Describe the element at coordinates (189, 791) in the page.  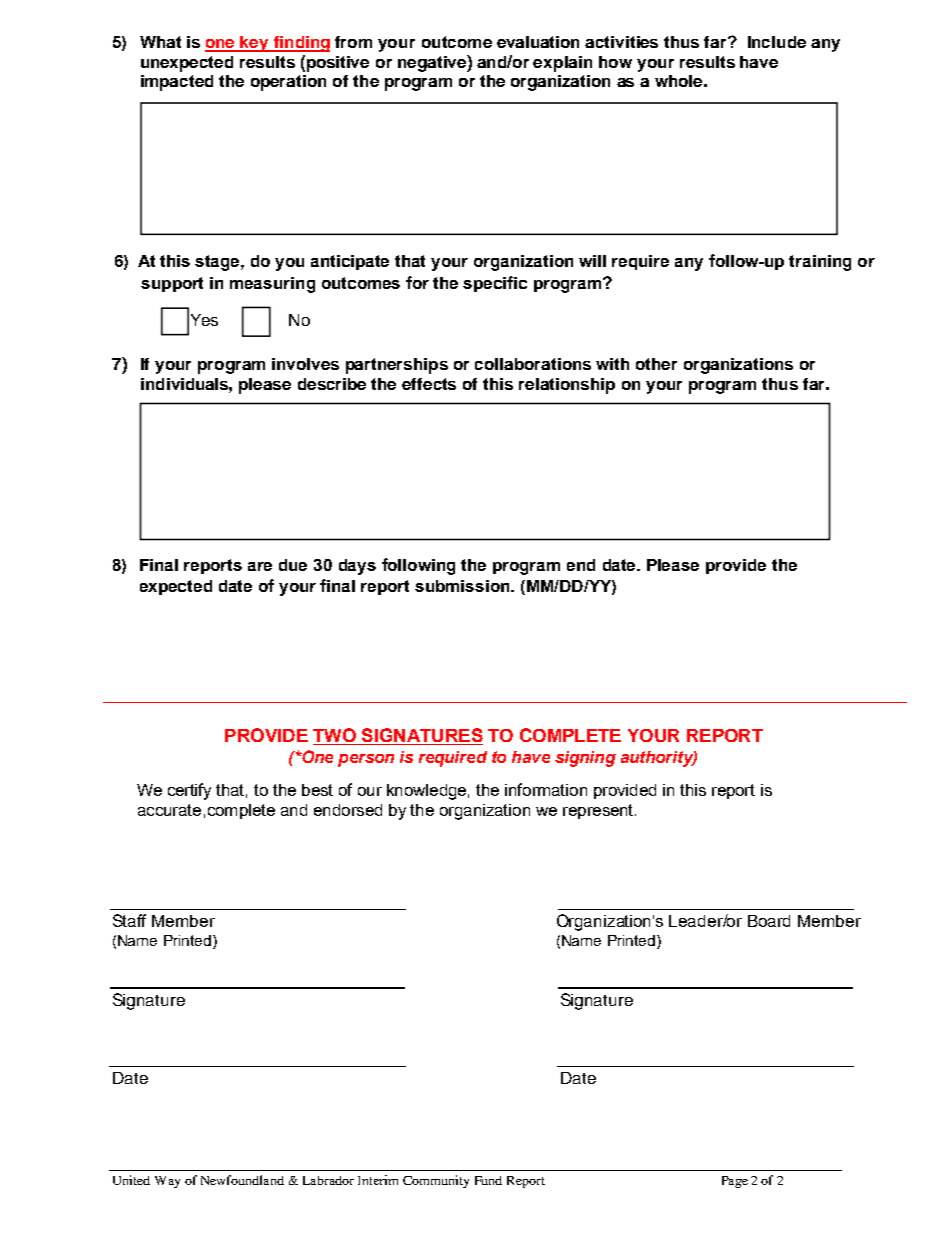
I see `certify` at that location.
